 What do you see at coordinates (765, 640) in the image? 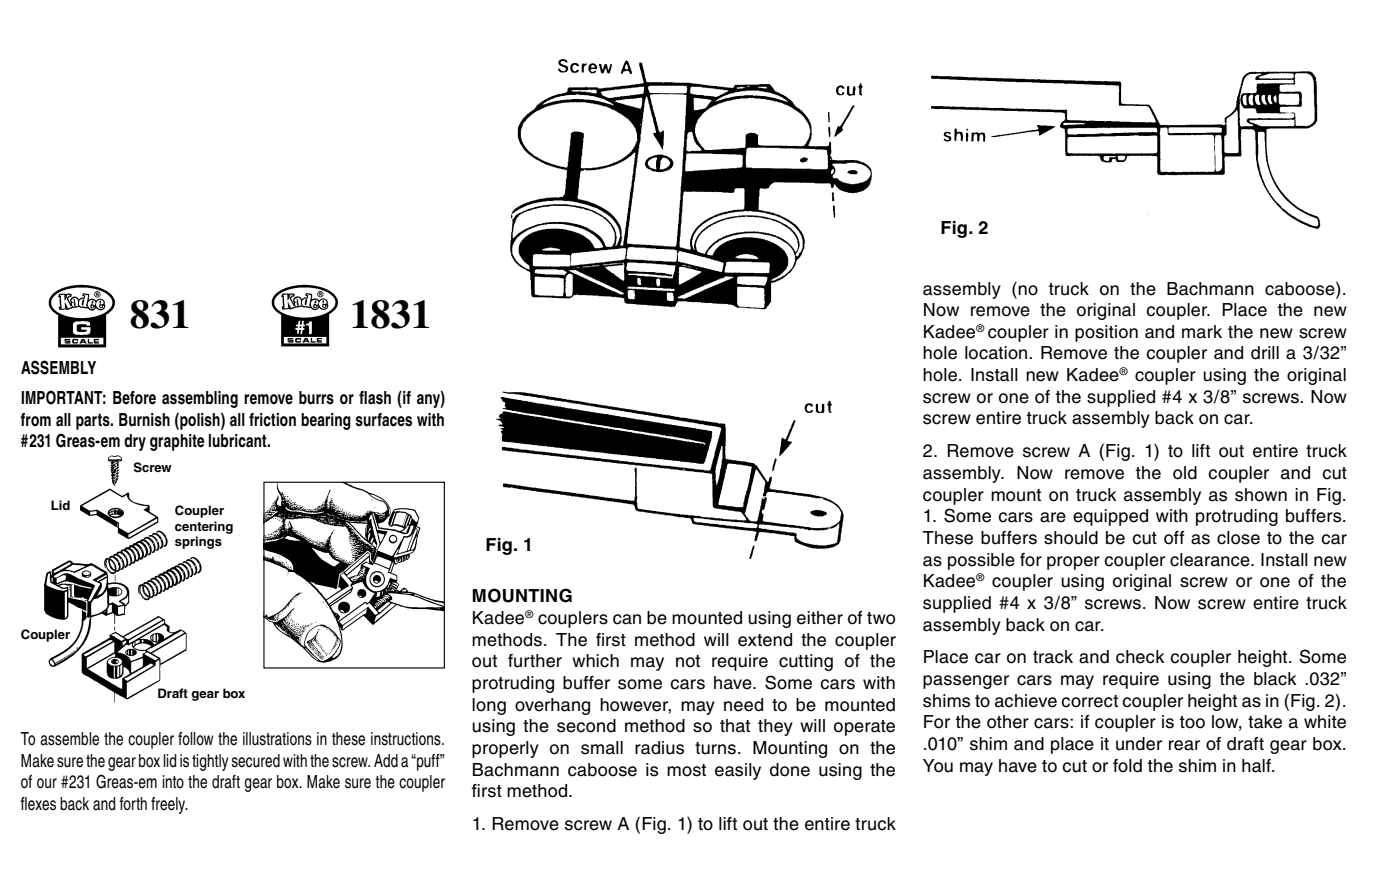
I see `extend` at bounding box center [765, 640].
